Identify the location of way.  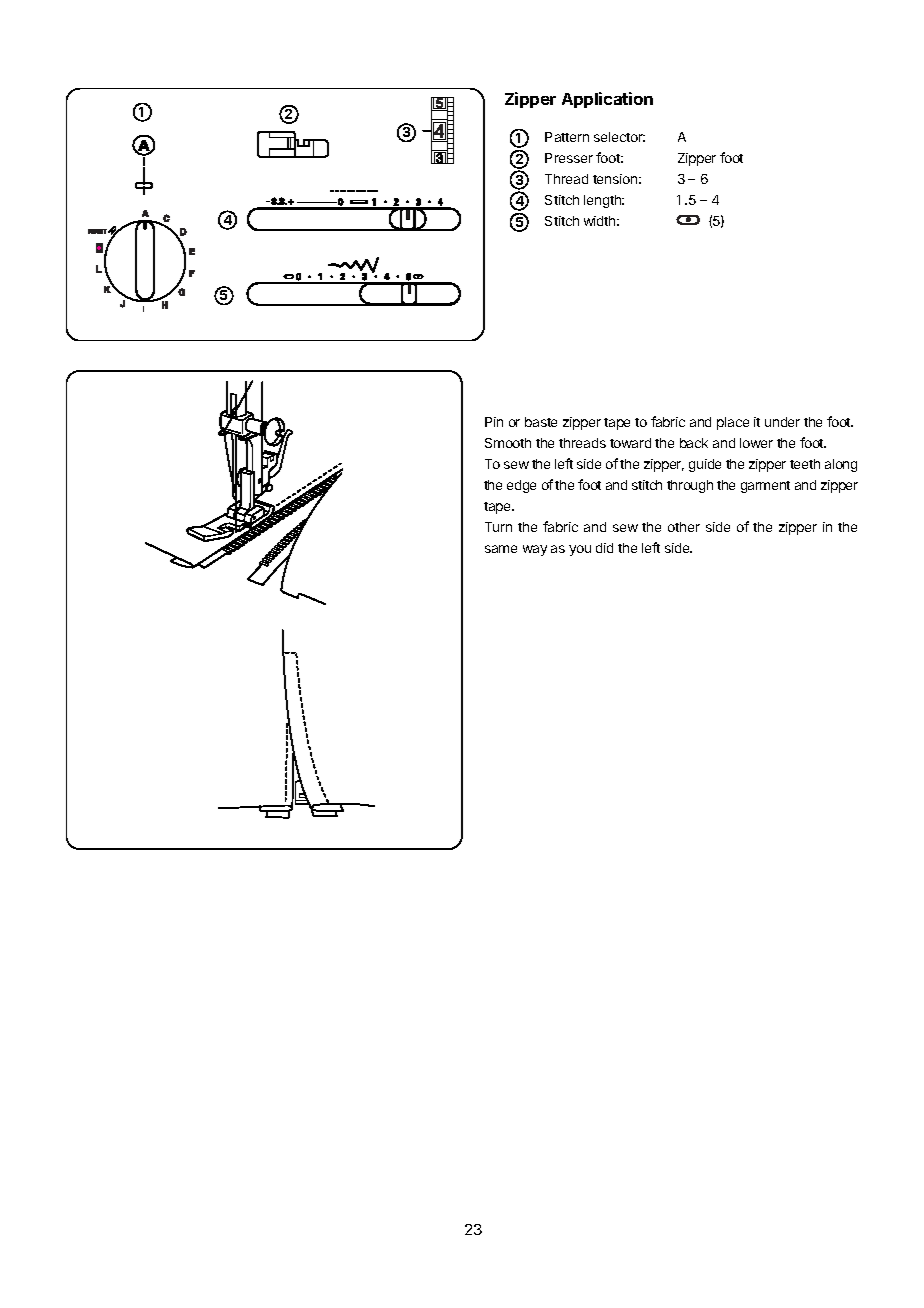
(535, 550).
